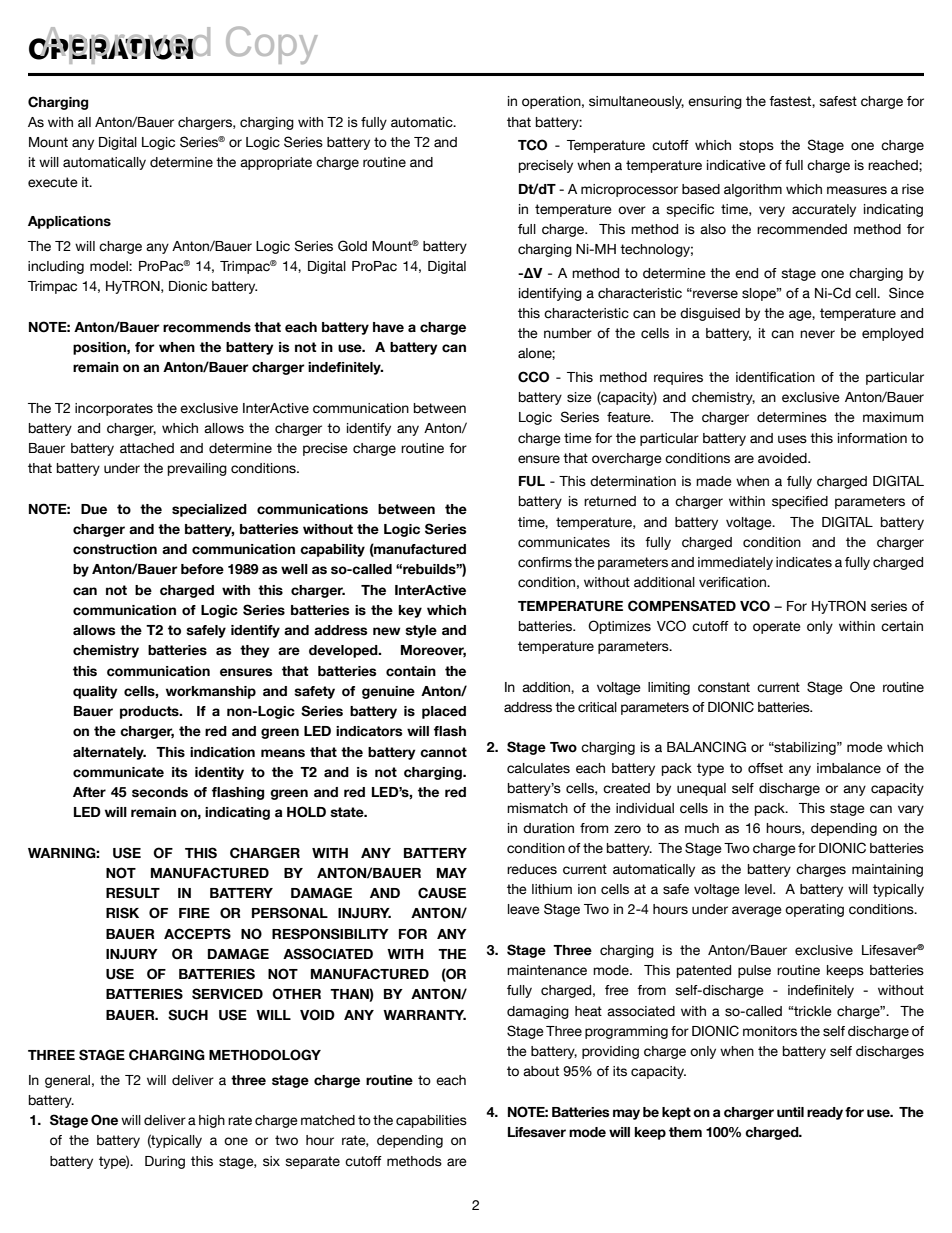 This screenshot has height=1233, width=952. What do you see at coordinates (272, 45) in the screenshot?
I see `Copy` at bounding box center [272, 45].
